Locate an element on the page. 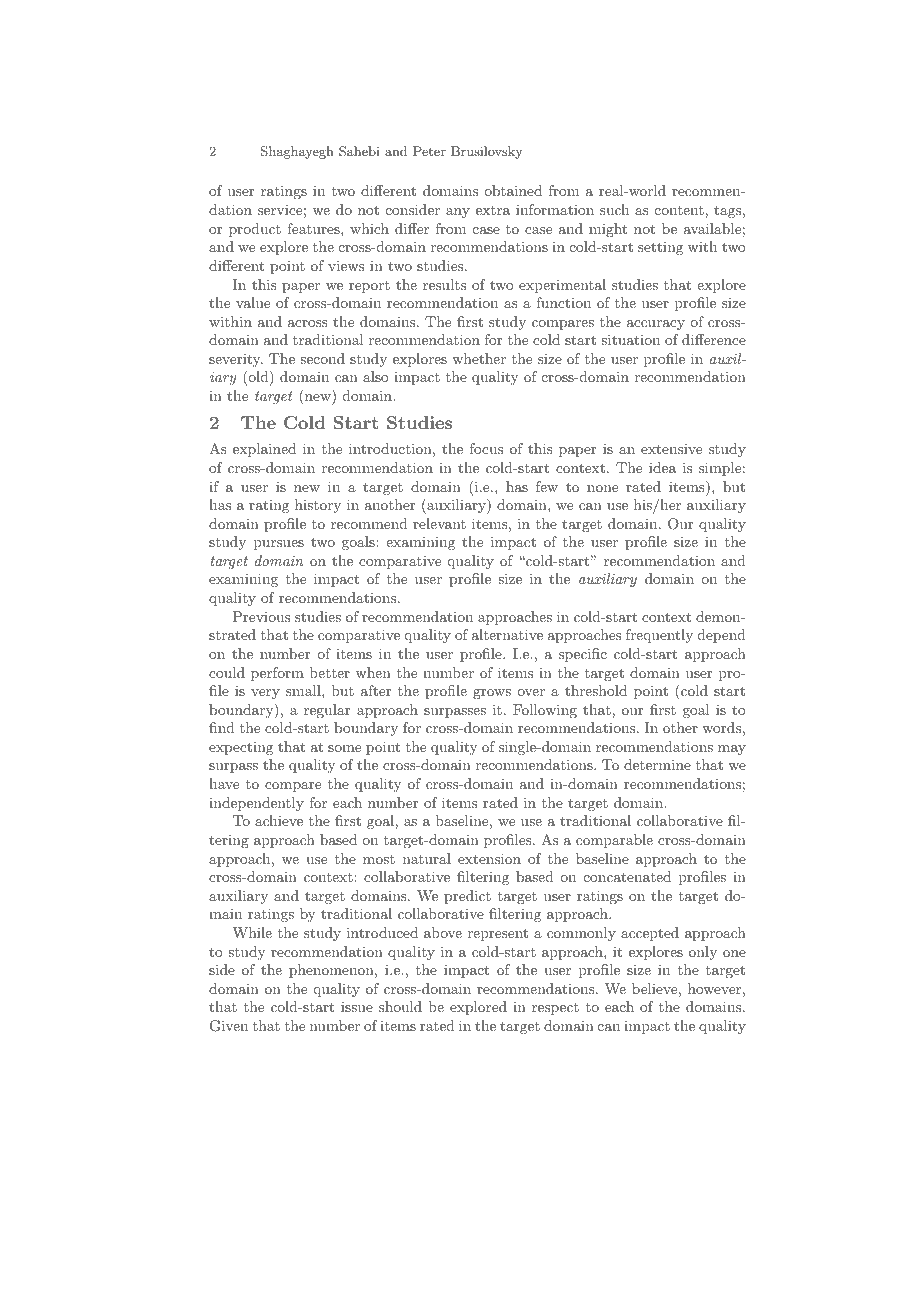 Image resolution: width=924 pixels, height=1308 pixels. alternative is located at coordinates (507, 634).
